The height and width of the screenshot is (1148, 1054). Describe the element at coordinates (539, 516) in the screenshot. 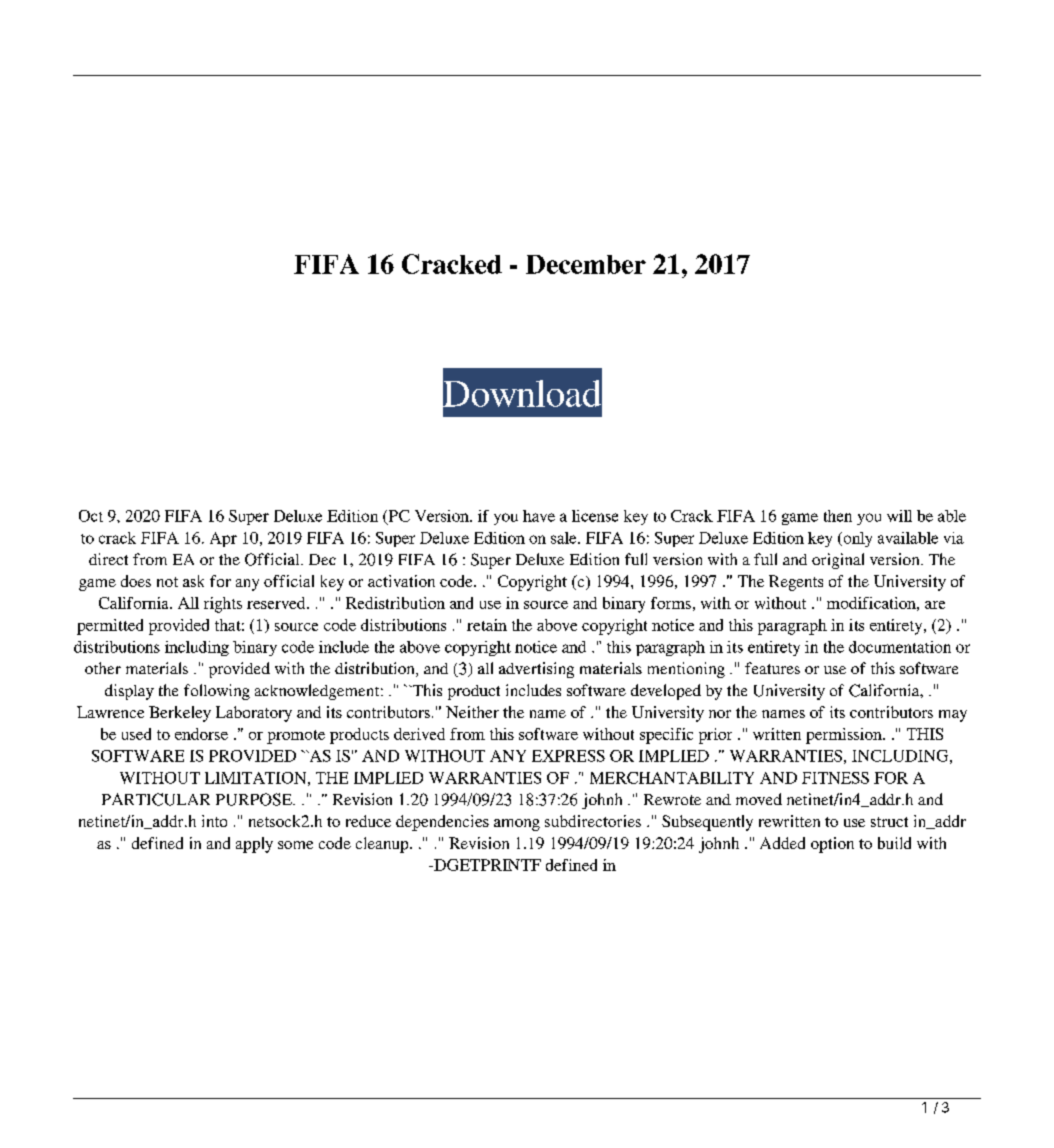

I see `have` at that location.
